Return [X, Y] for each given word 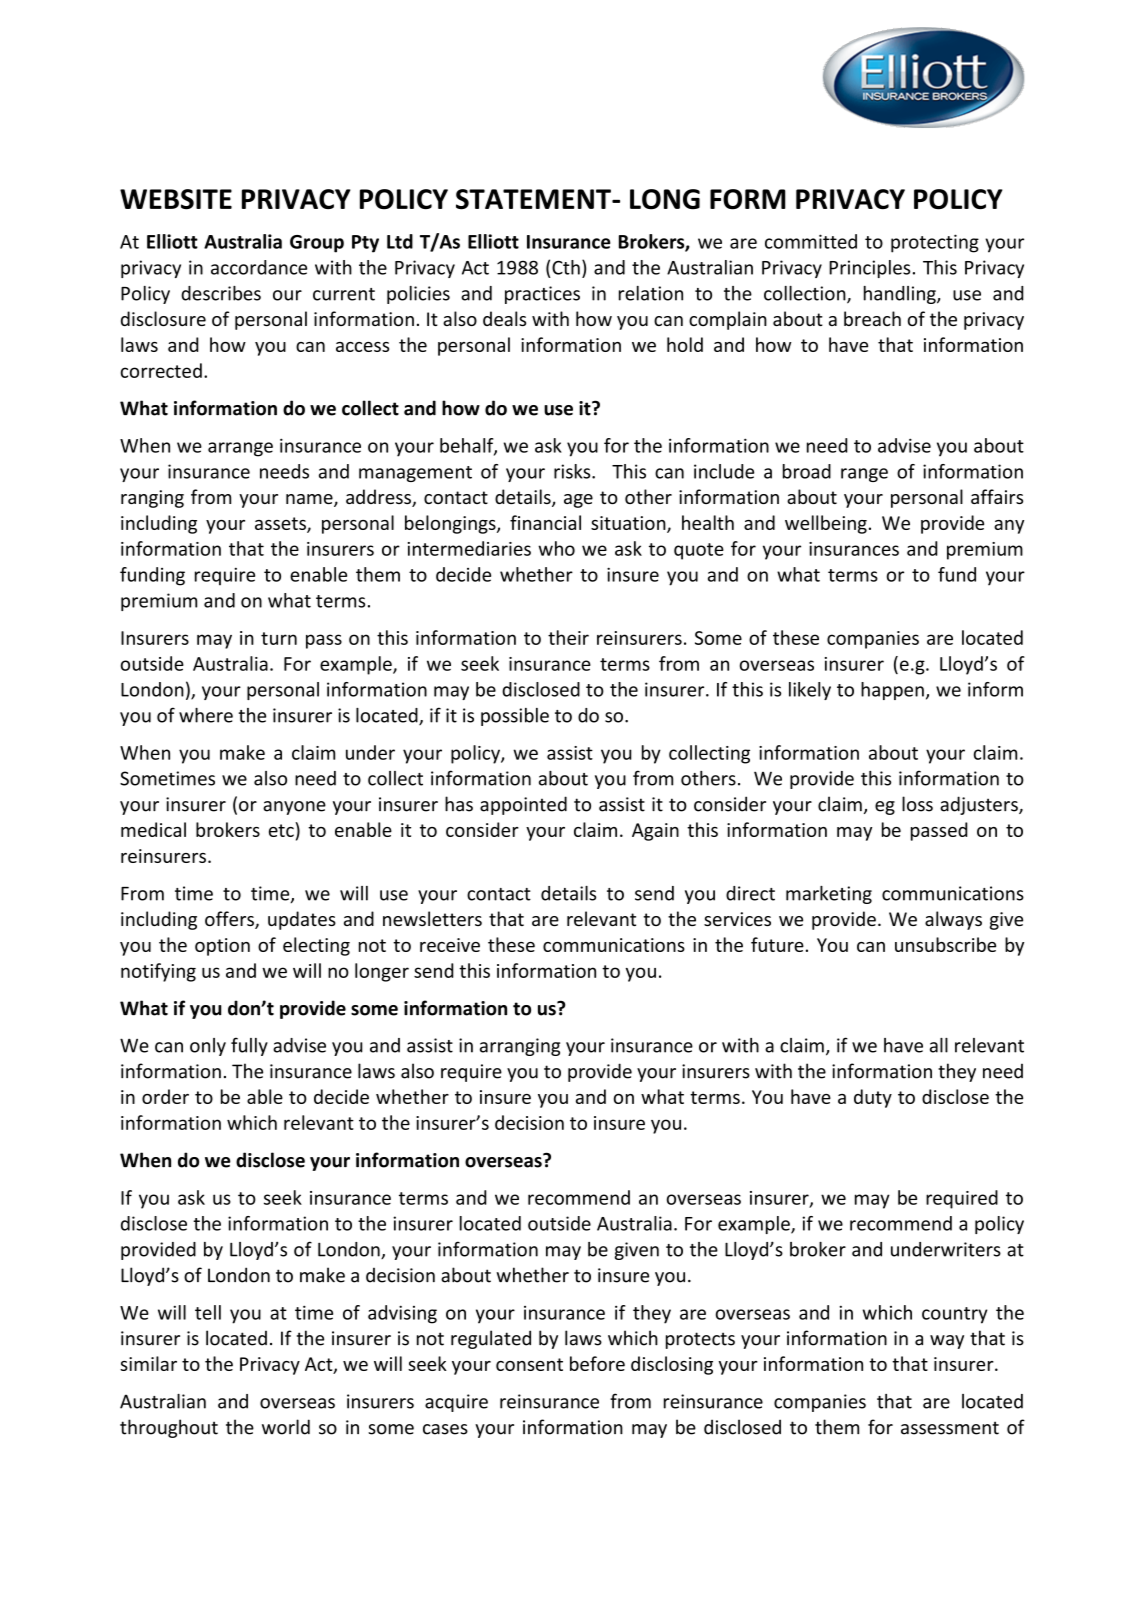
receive [450, 945]
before [597, 1363]
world [286, 1427]
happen [892, 691]
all [939, 1045]
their [568, 637]
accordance [259, 267]
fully [249, 1046]
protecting [935, 243]
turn [279, 638]
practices [542, 295]
